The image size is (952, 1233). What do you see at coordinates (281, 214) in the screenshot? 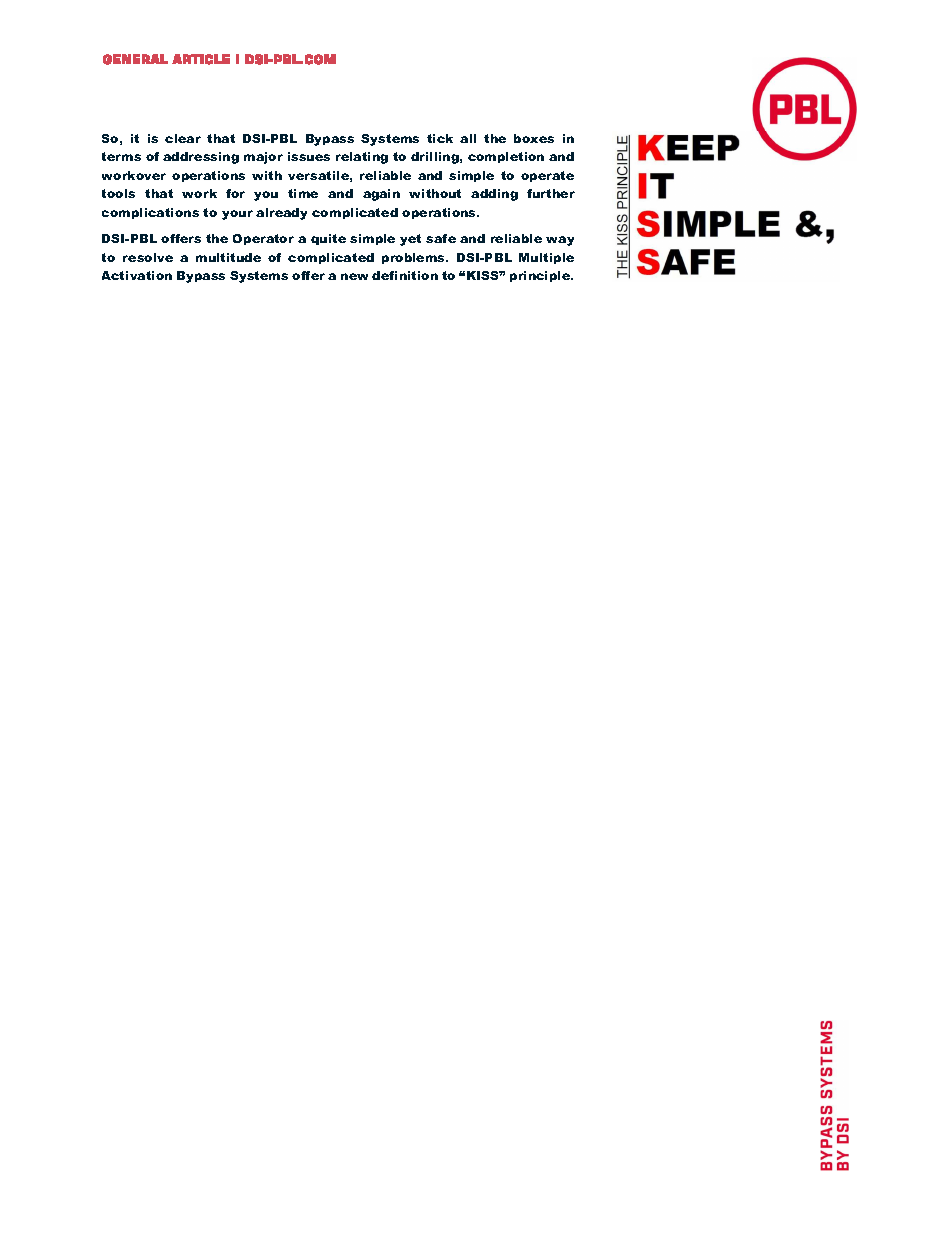
I see `already` at bounding box center [281, 214].
